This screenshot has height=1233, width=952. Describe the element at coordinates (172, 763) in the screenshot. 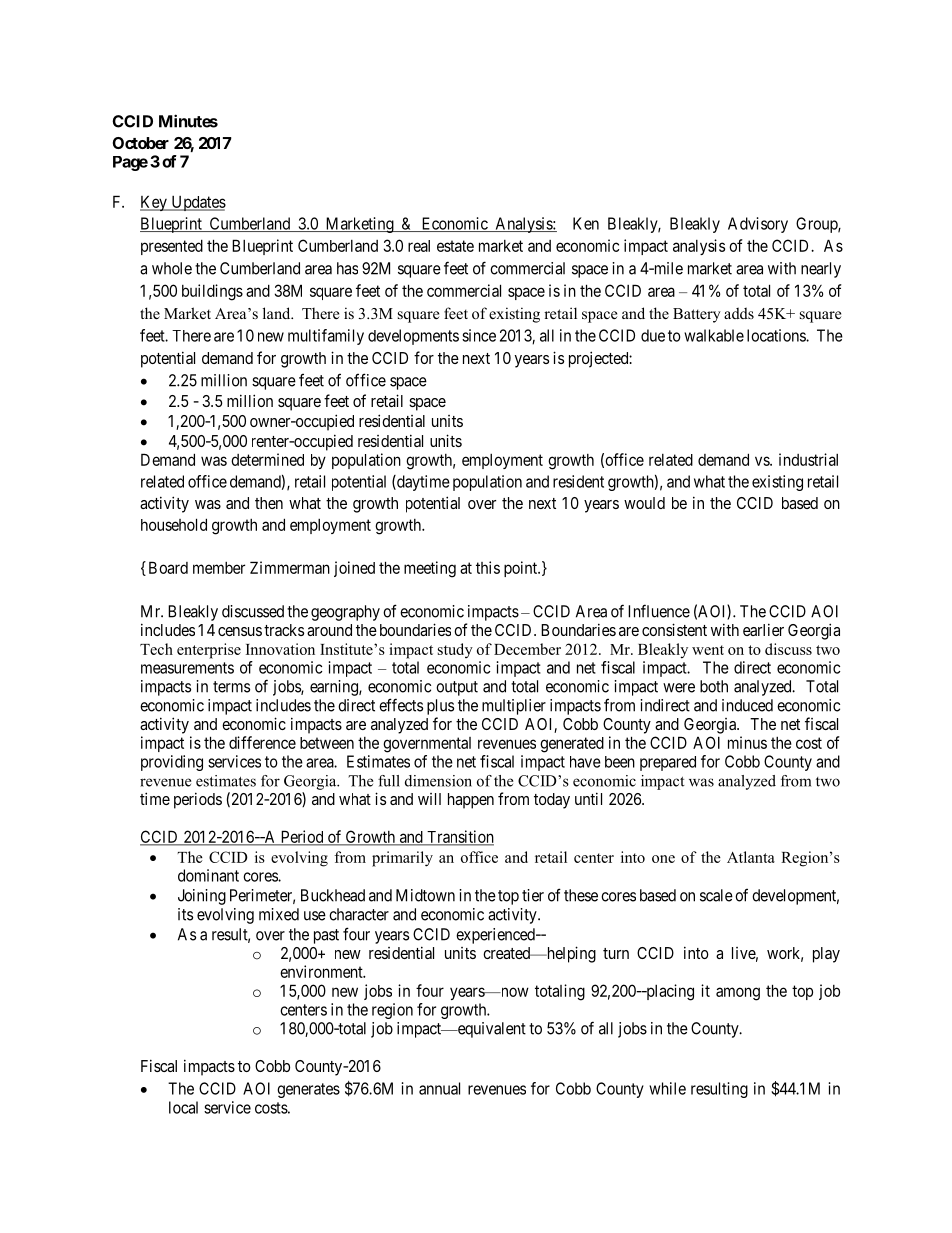

I see `providing` at that location.
